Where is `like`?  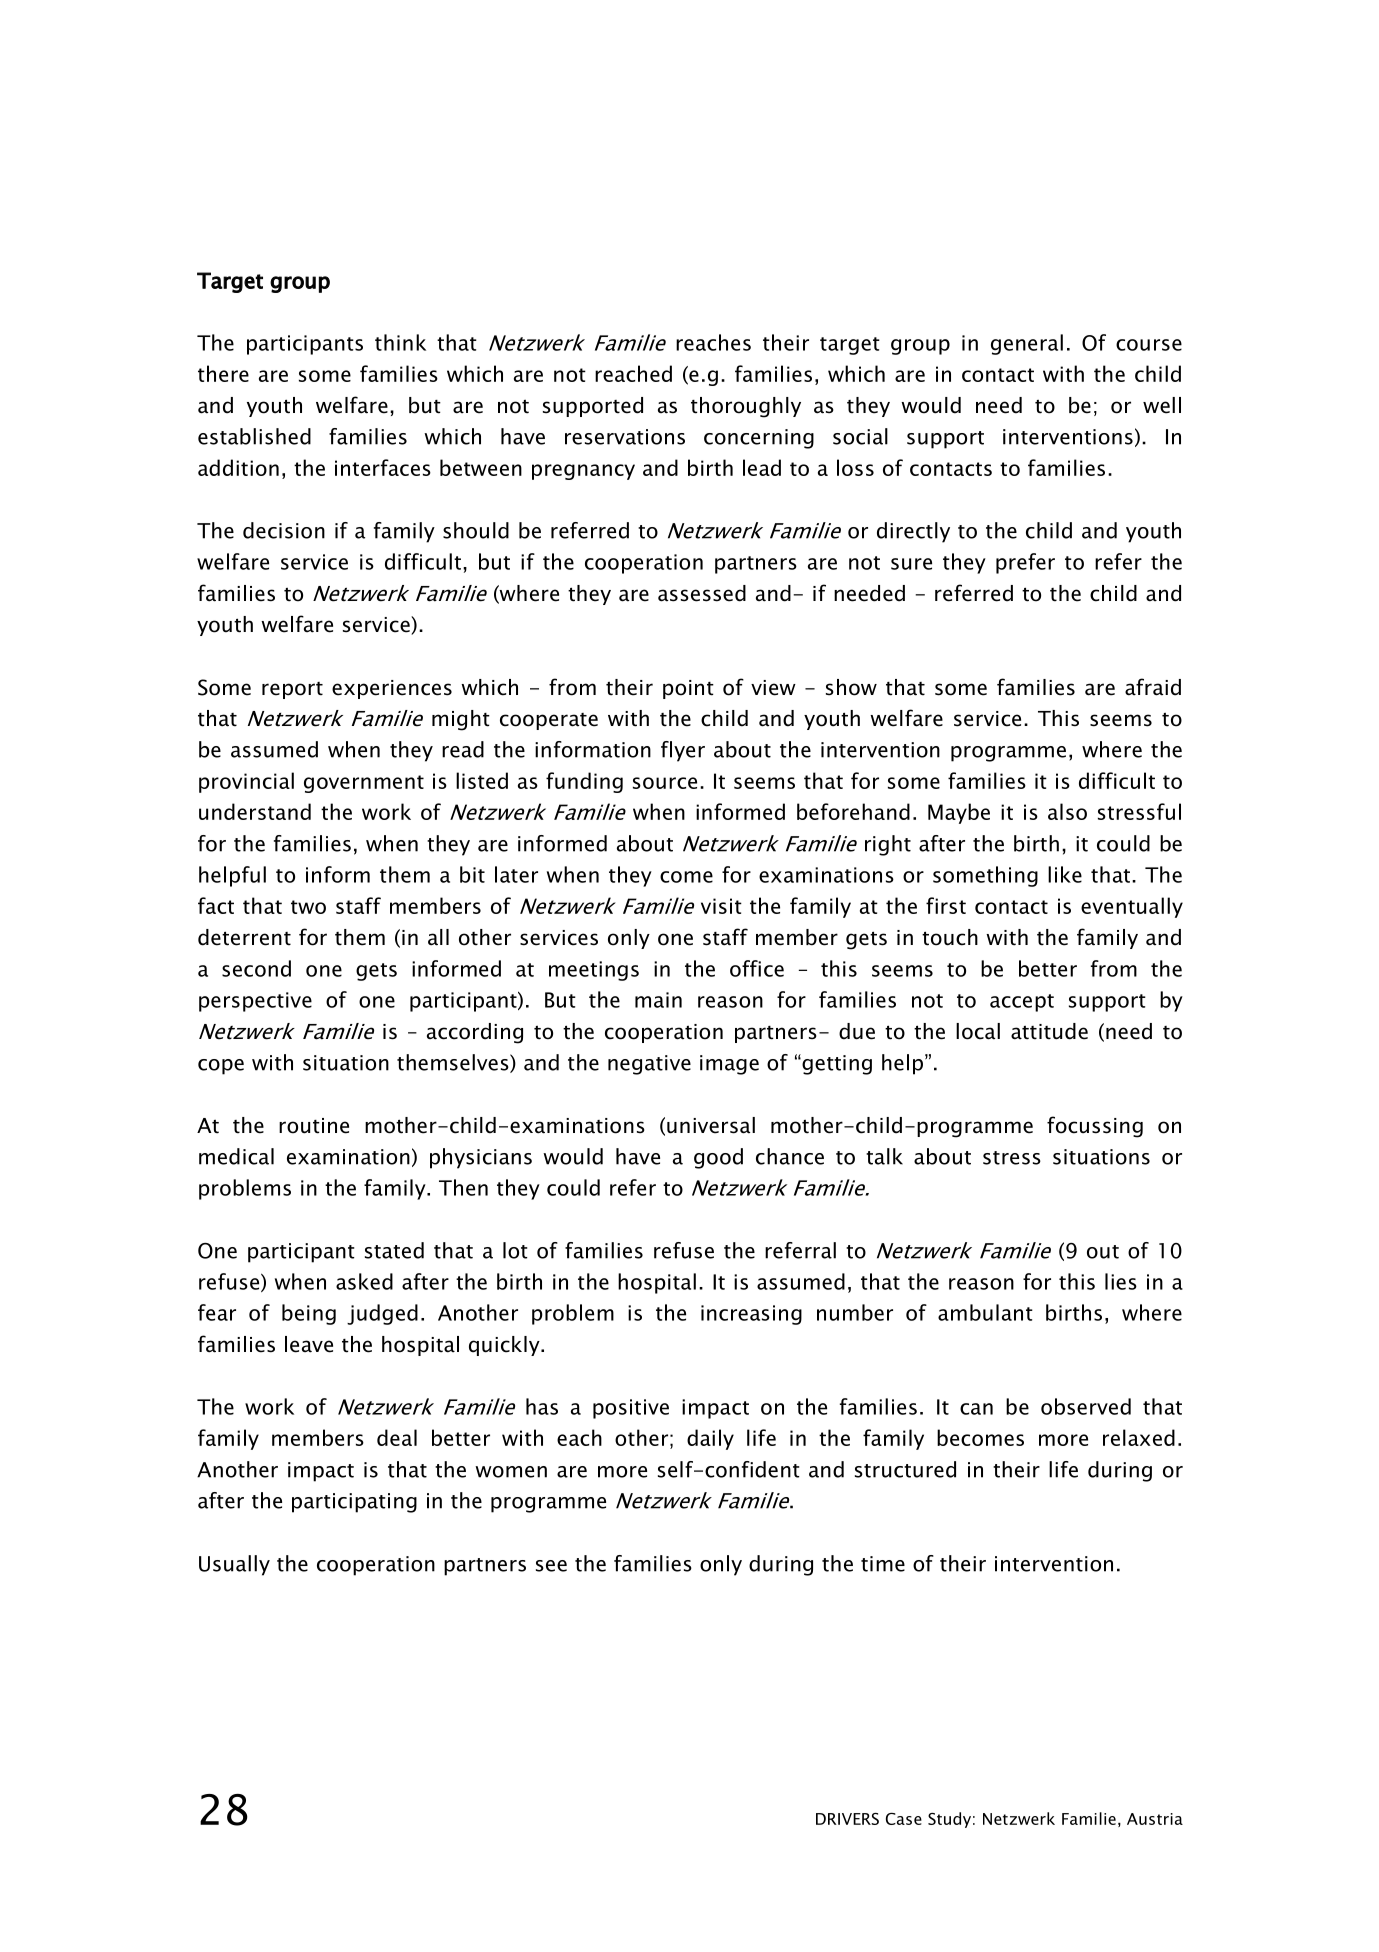 like is located at coordinates (1065, 874).
